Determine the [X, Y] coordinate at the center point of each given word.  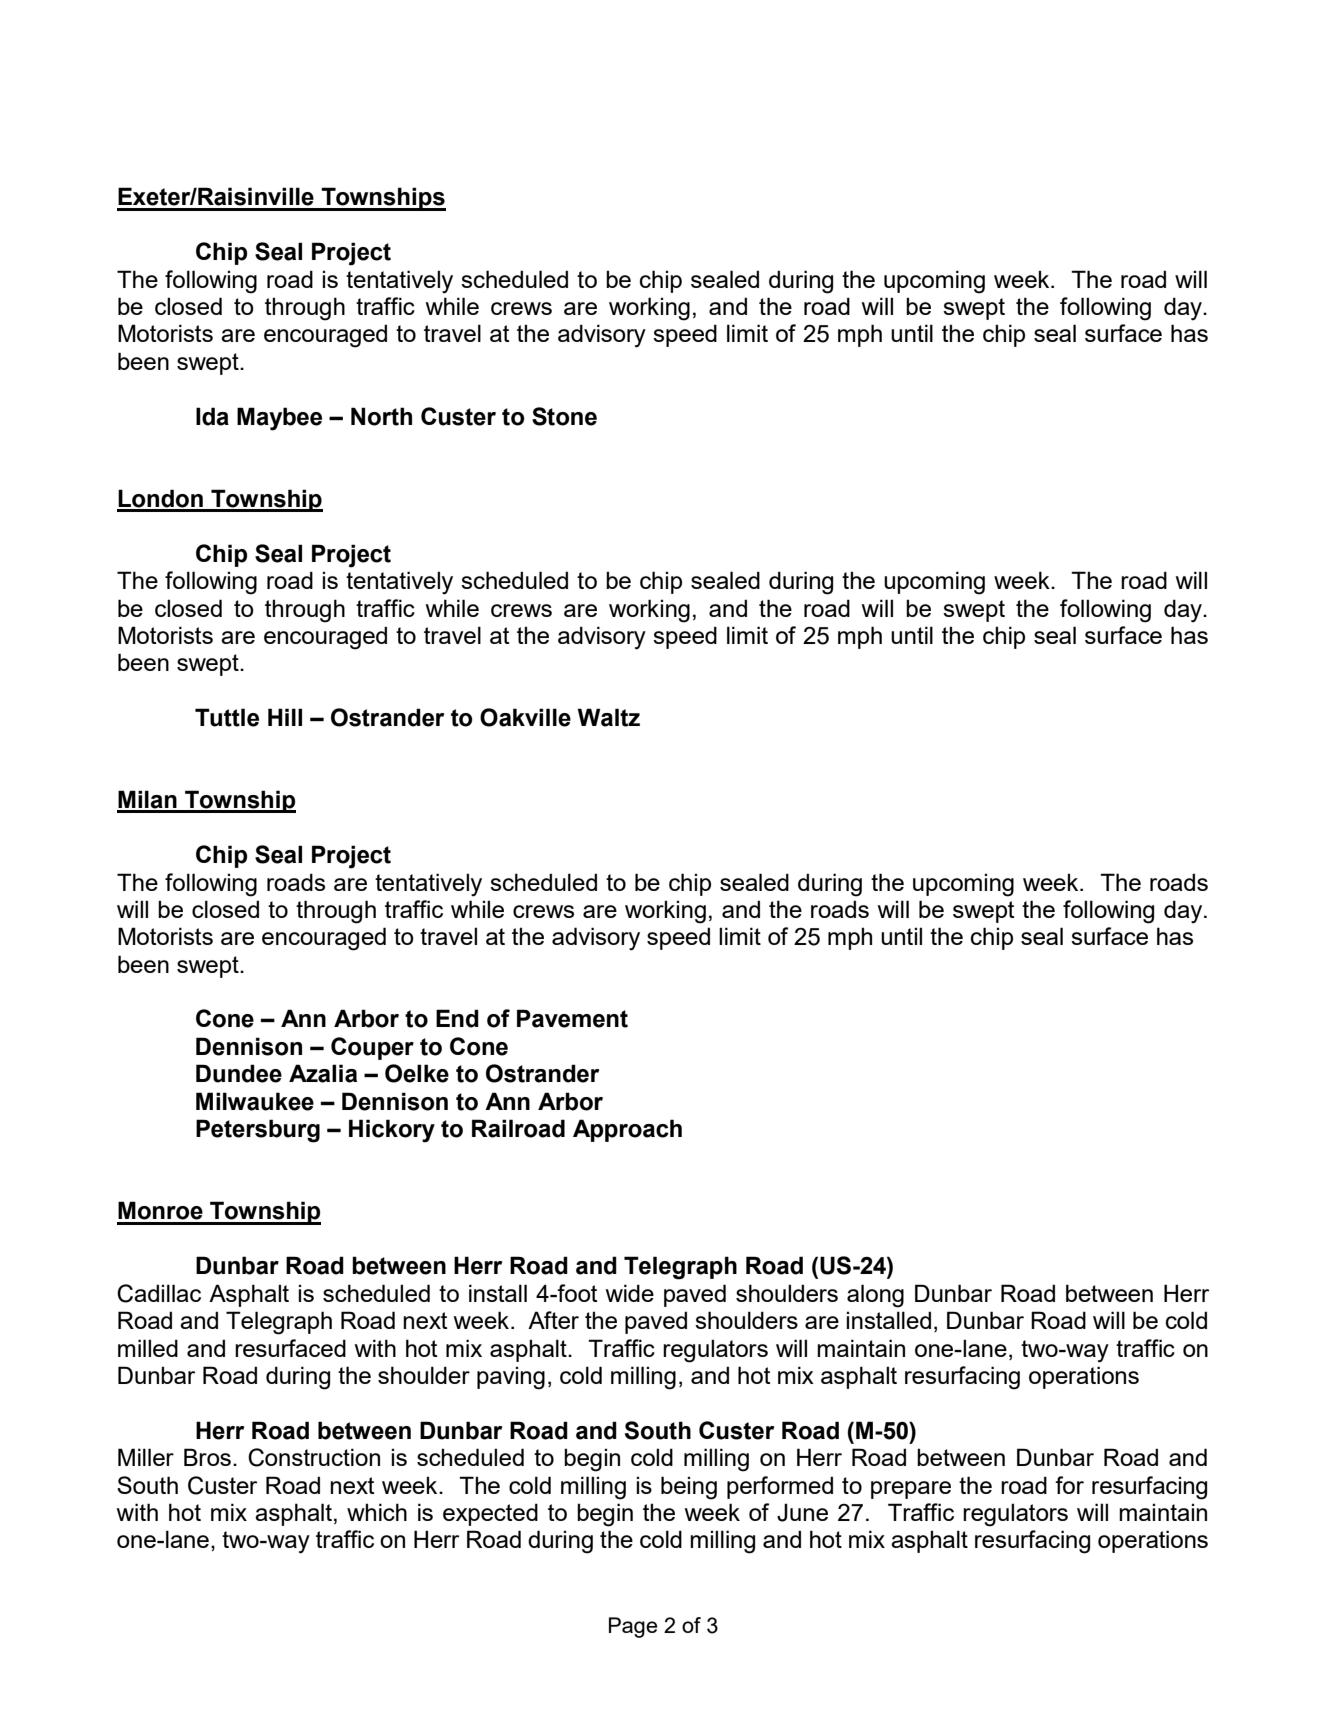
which [377, 1512]
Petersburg [258, 1131]
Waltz [608, 717]
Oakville [525, 717]
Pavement [572, 1018]
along [875, 1296]
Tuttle [227, 717]
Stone [564, 416]
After [553, 1320]
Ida [212, 416]
